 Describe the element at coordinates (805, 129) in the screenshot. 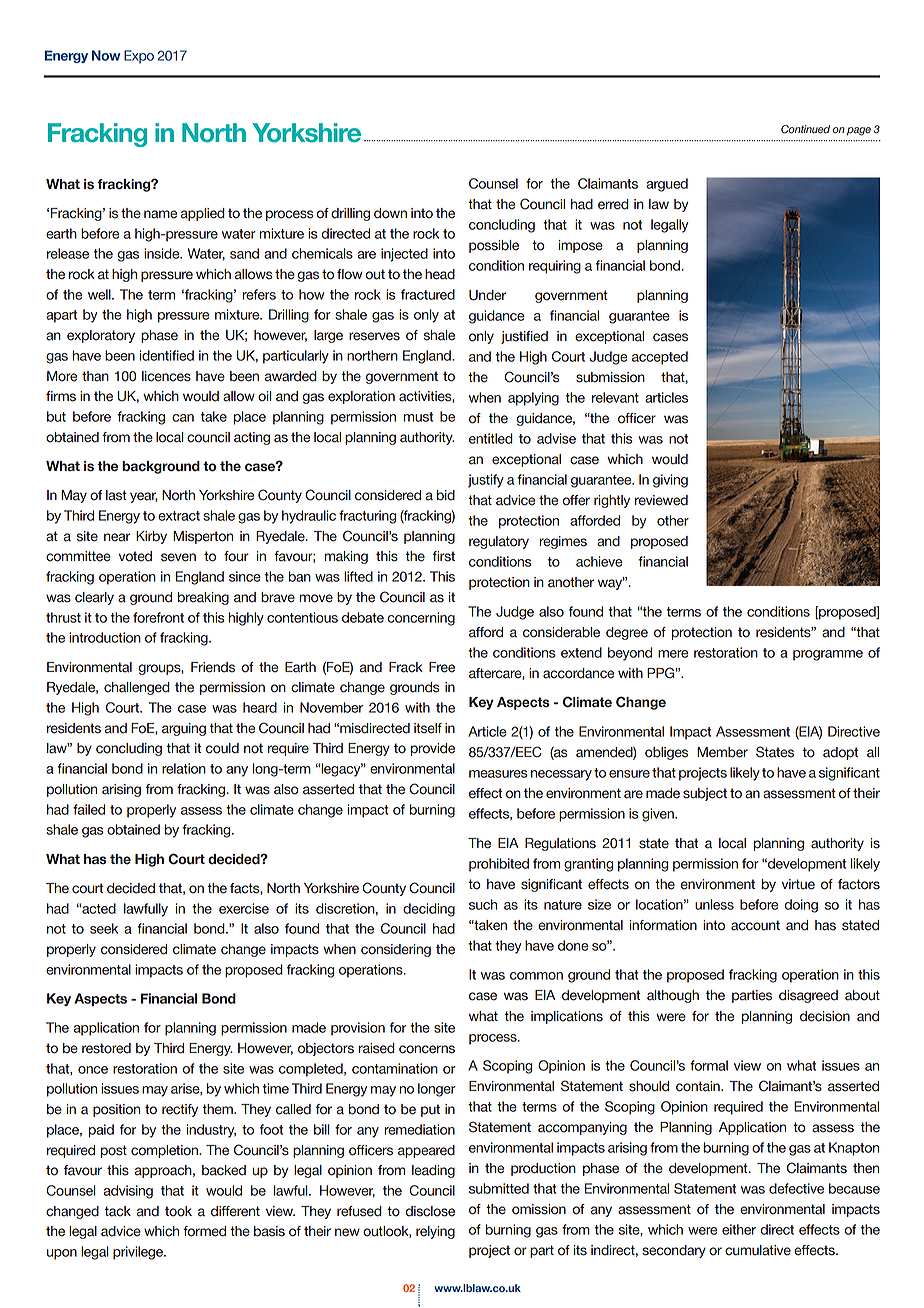

I see `Continued` at that location.
